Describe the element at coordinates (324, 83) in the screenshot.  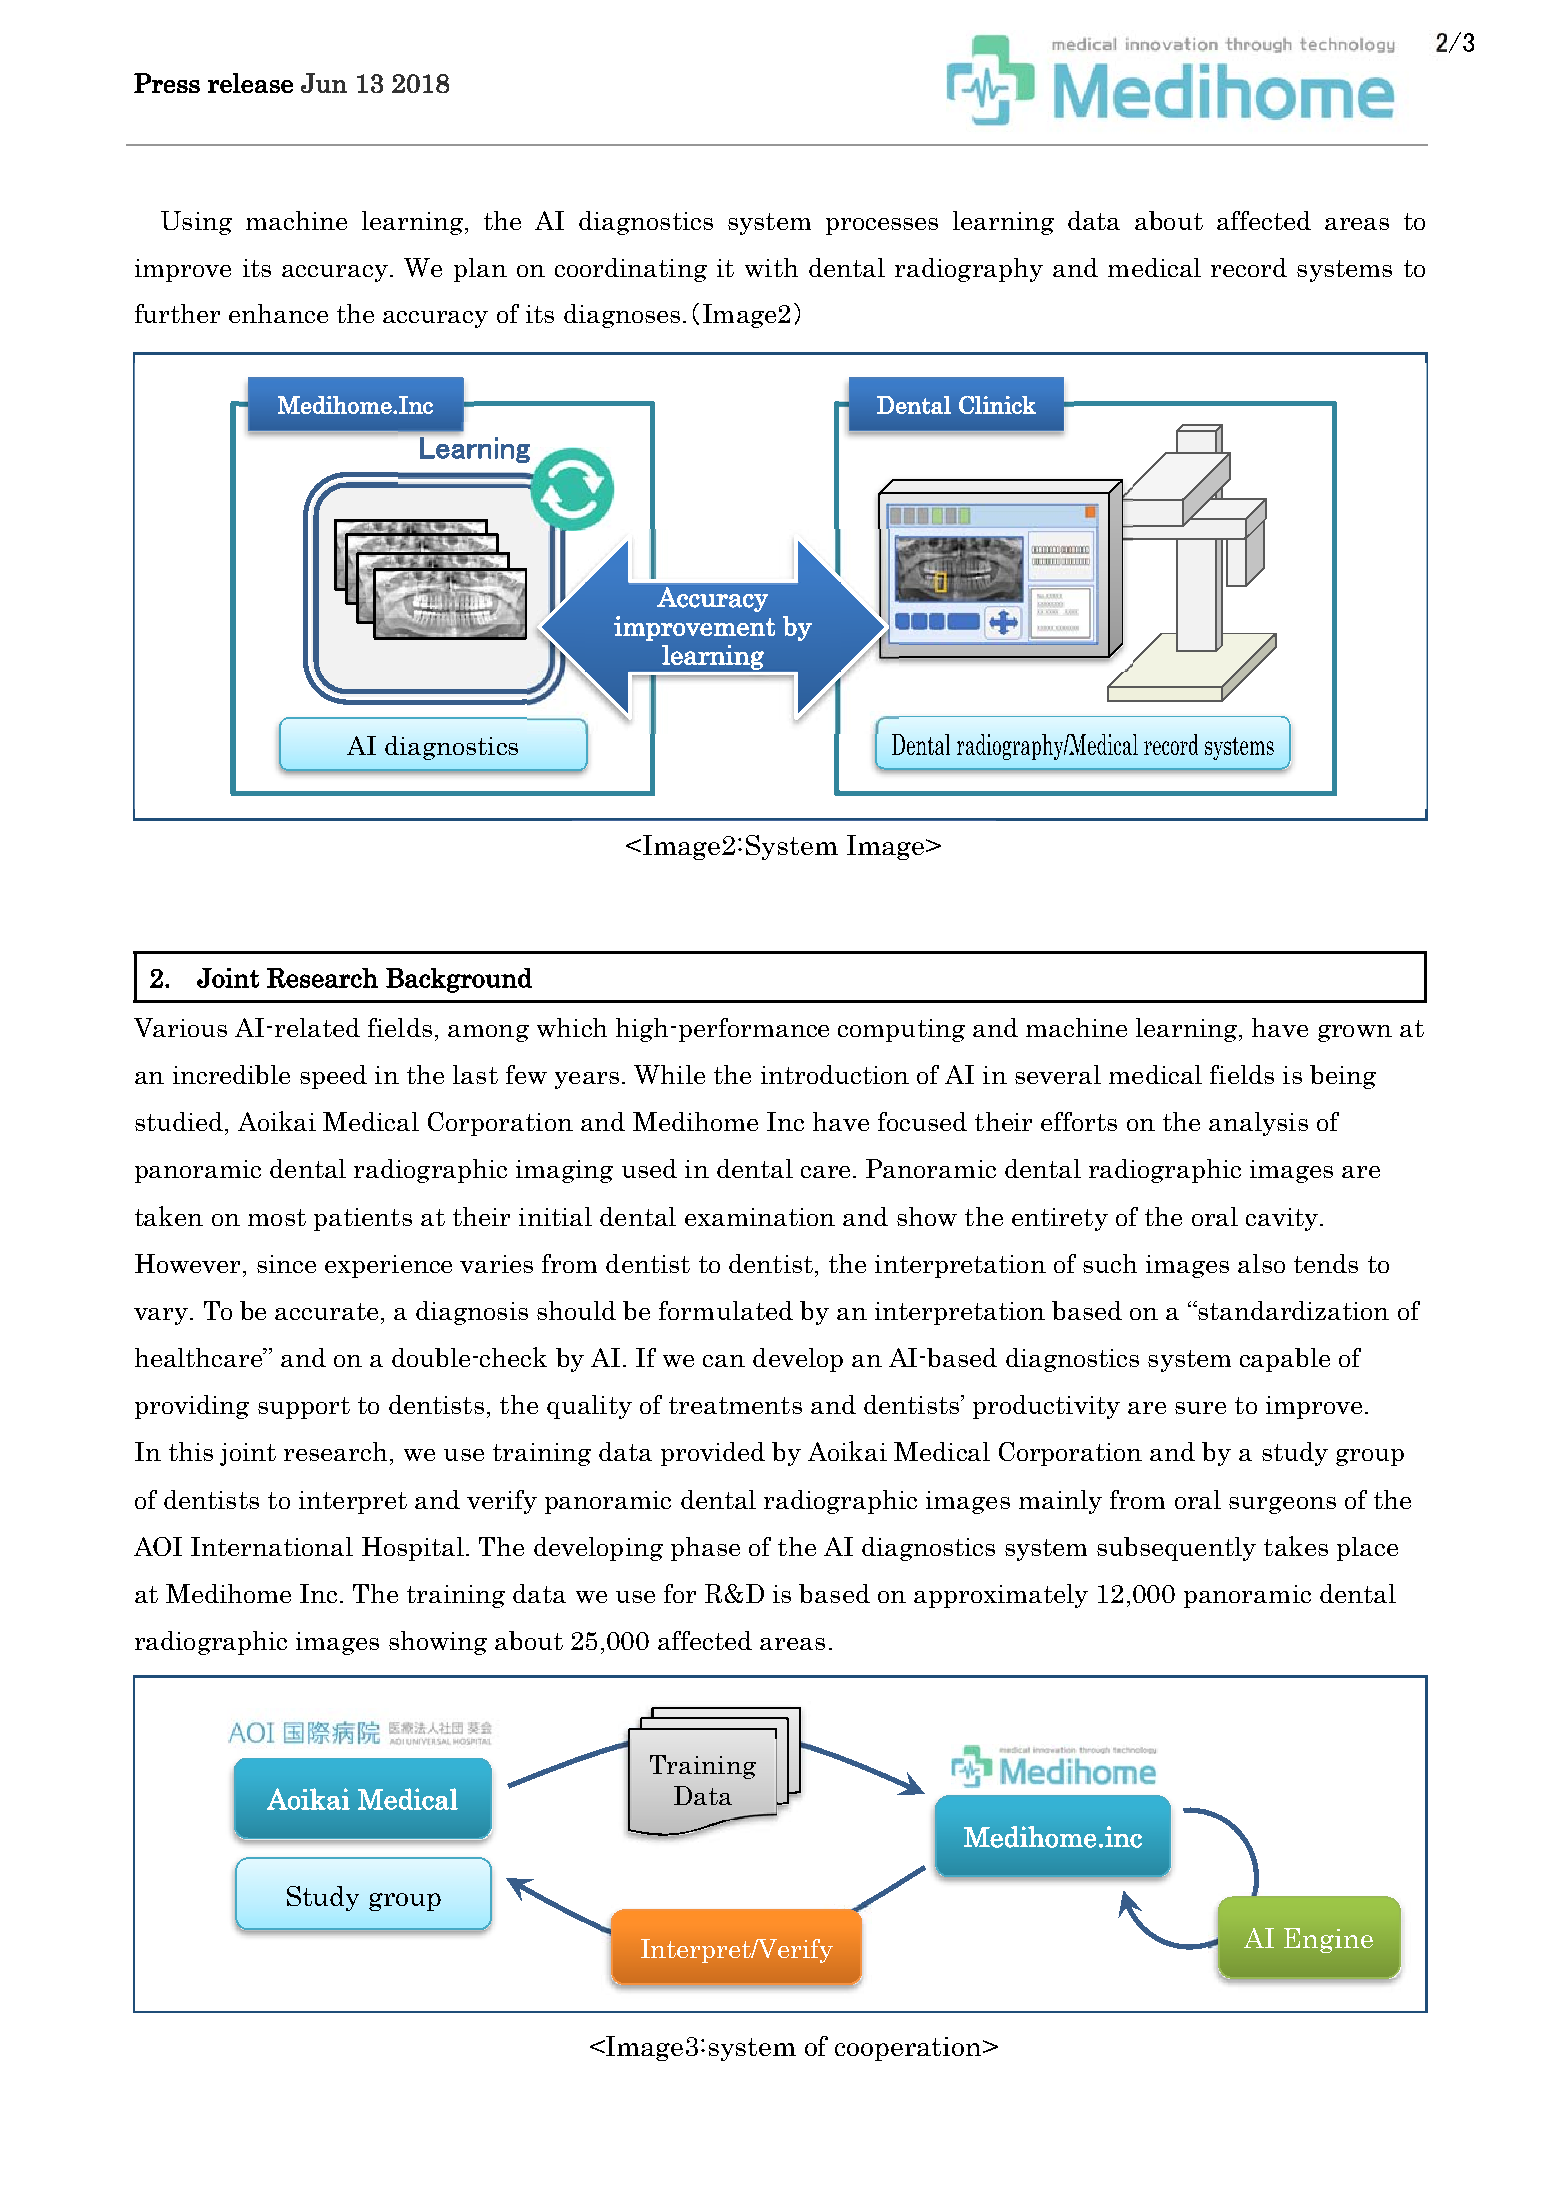
I see `Jun` at that location.
